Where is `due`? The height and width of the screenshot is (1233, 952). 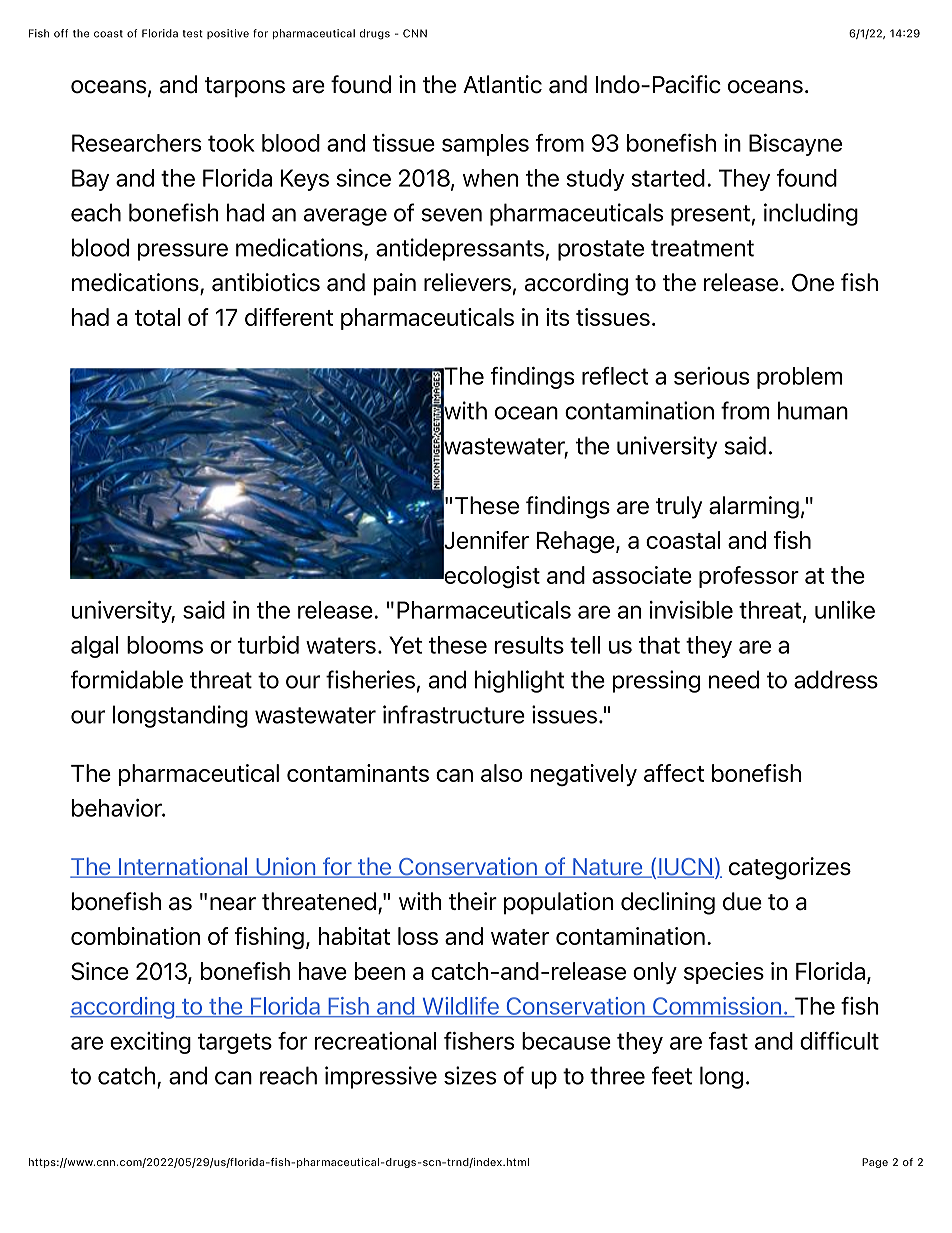
due is located at coordinates (742, 901).
